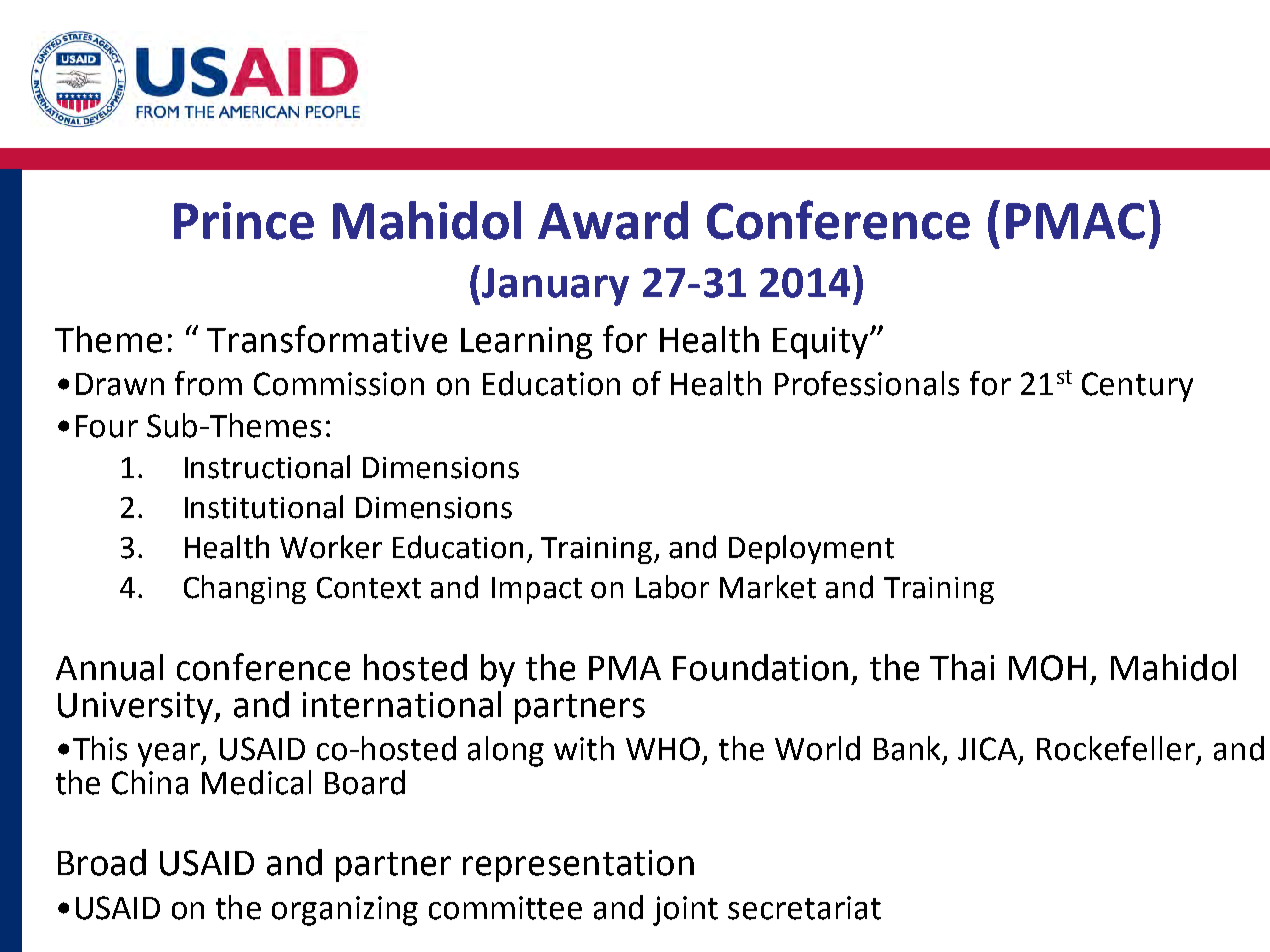 The height and width of the screenshot is (952, 1270). What do you see at coordinates (244, 221) in the screenshot?
I see `Prince` at bounding box center [244, 221].
